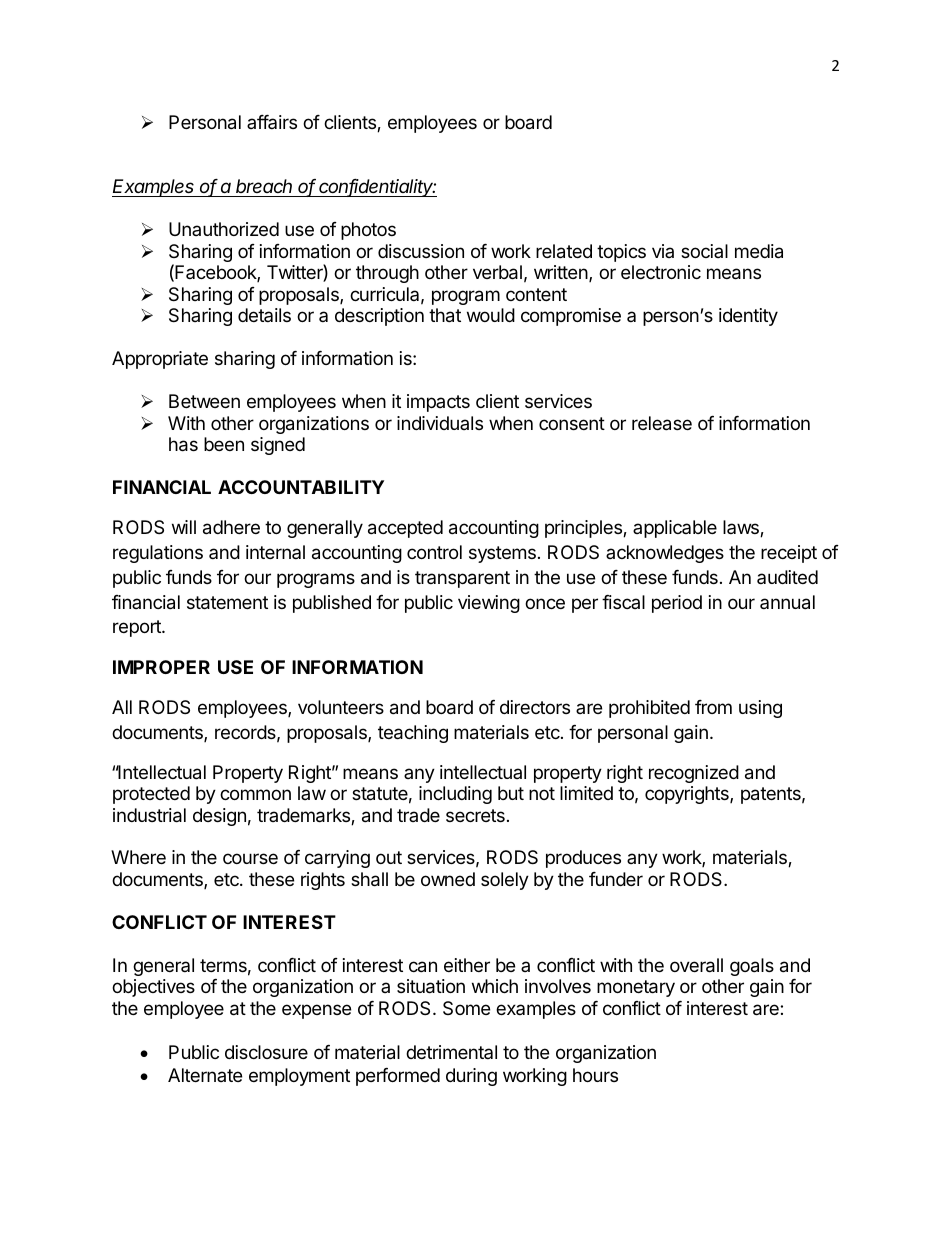  I want to click on period, so click(677, 604).
